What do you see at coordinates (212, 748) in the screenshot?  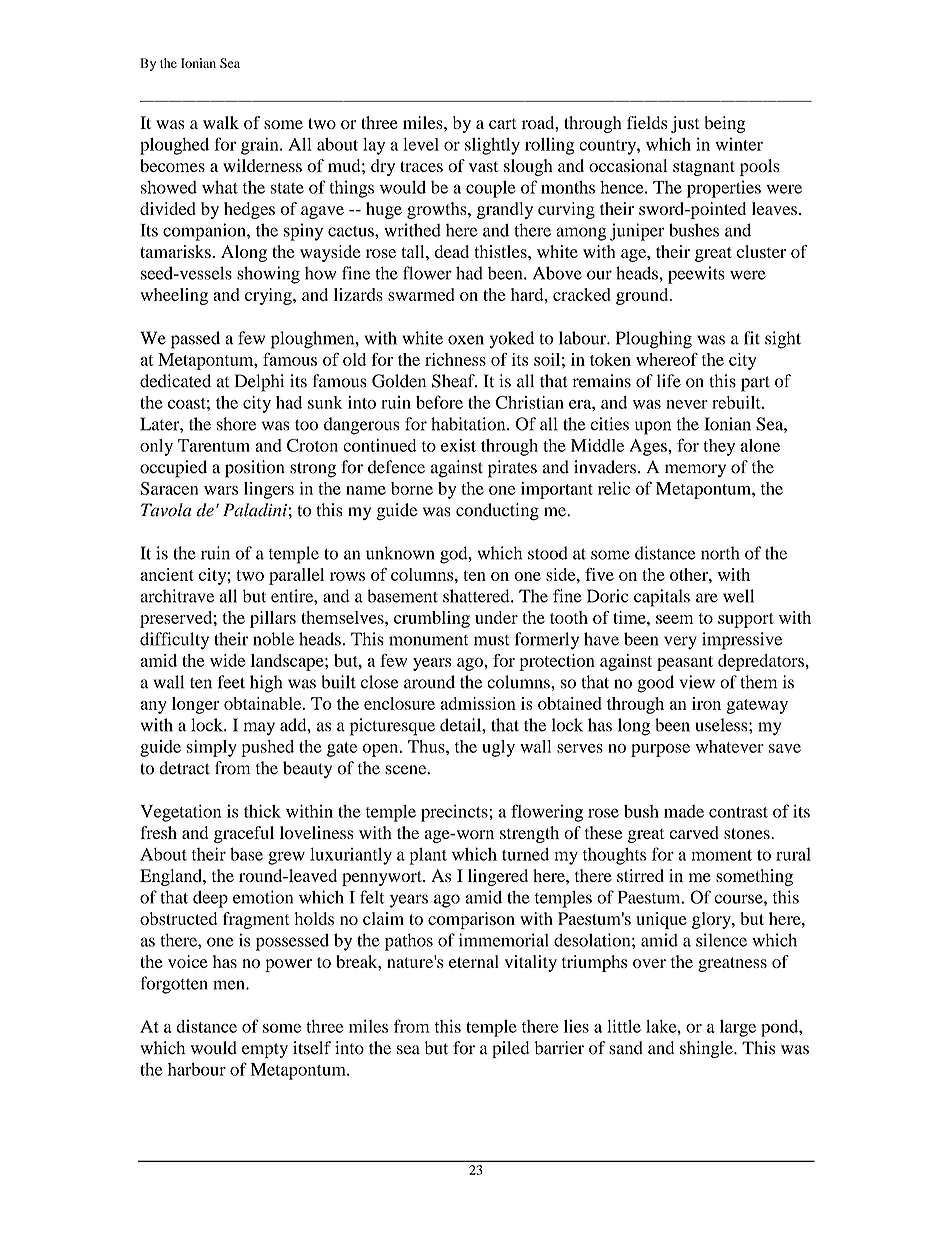 I see `simply` at bounding box center [212, 748].
